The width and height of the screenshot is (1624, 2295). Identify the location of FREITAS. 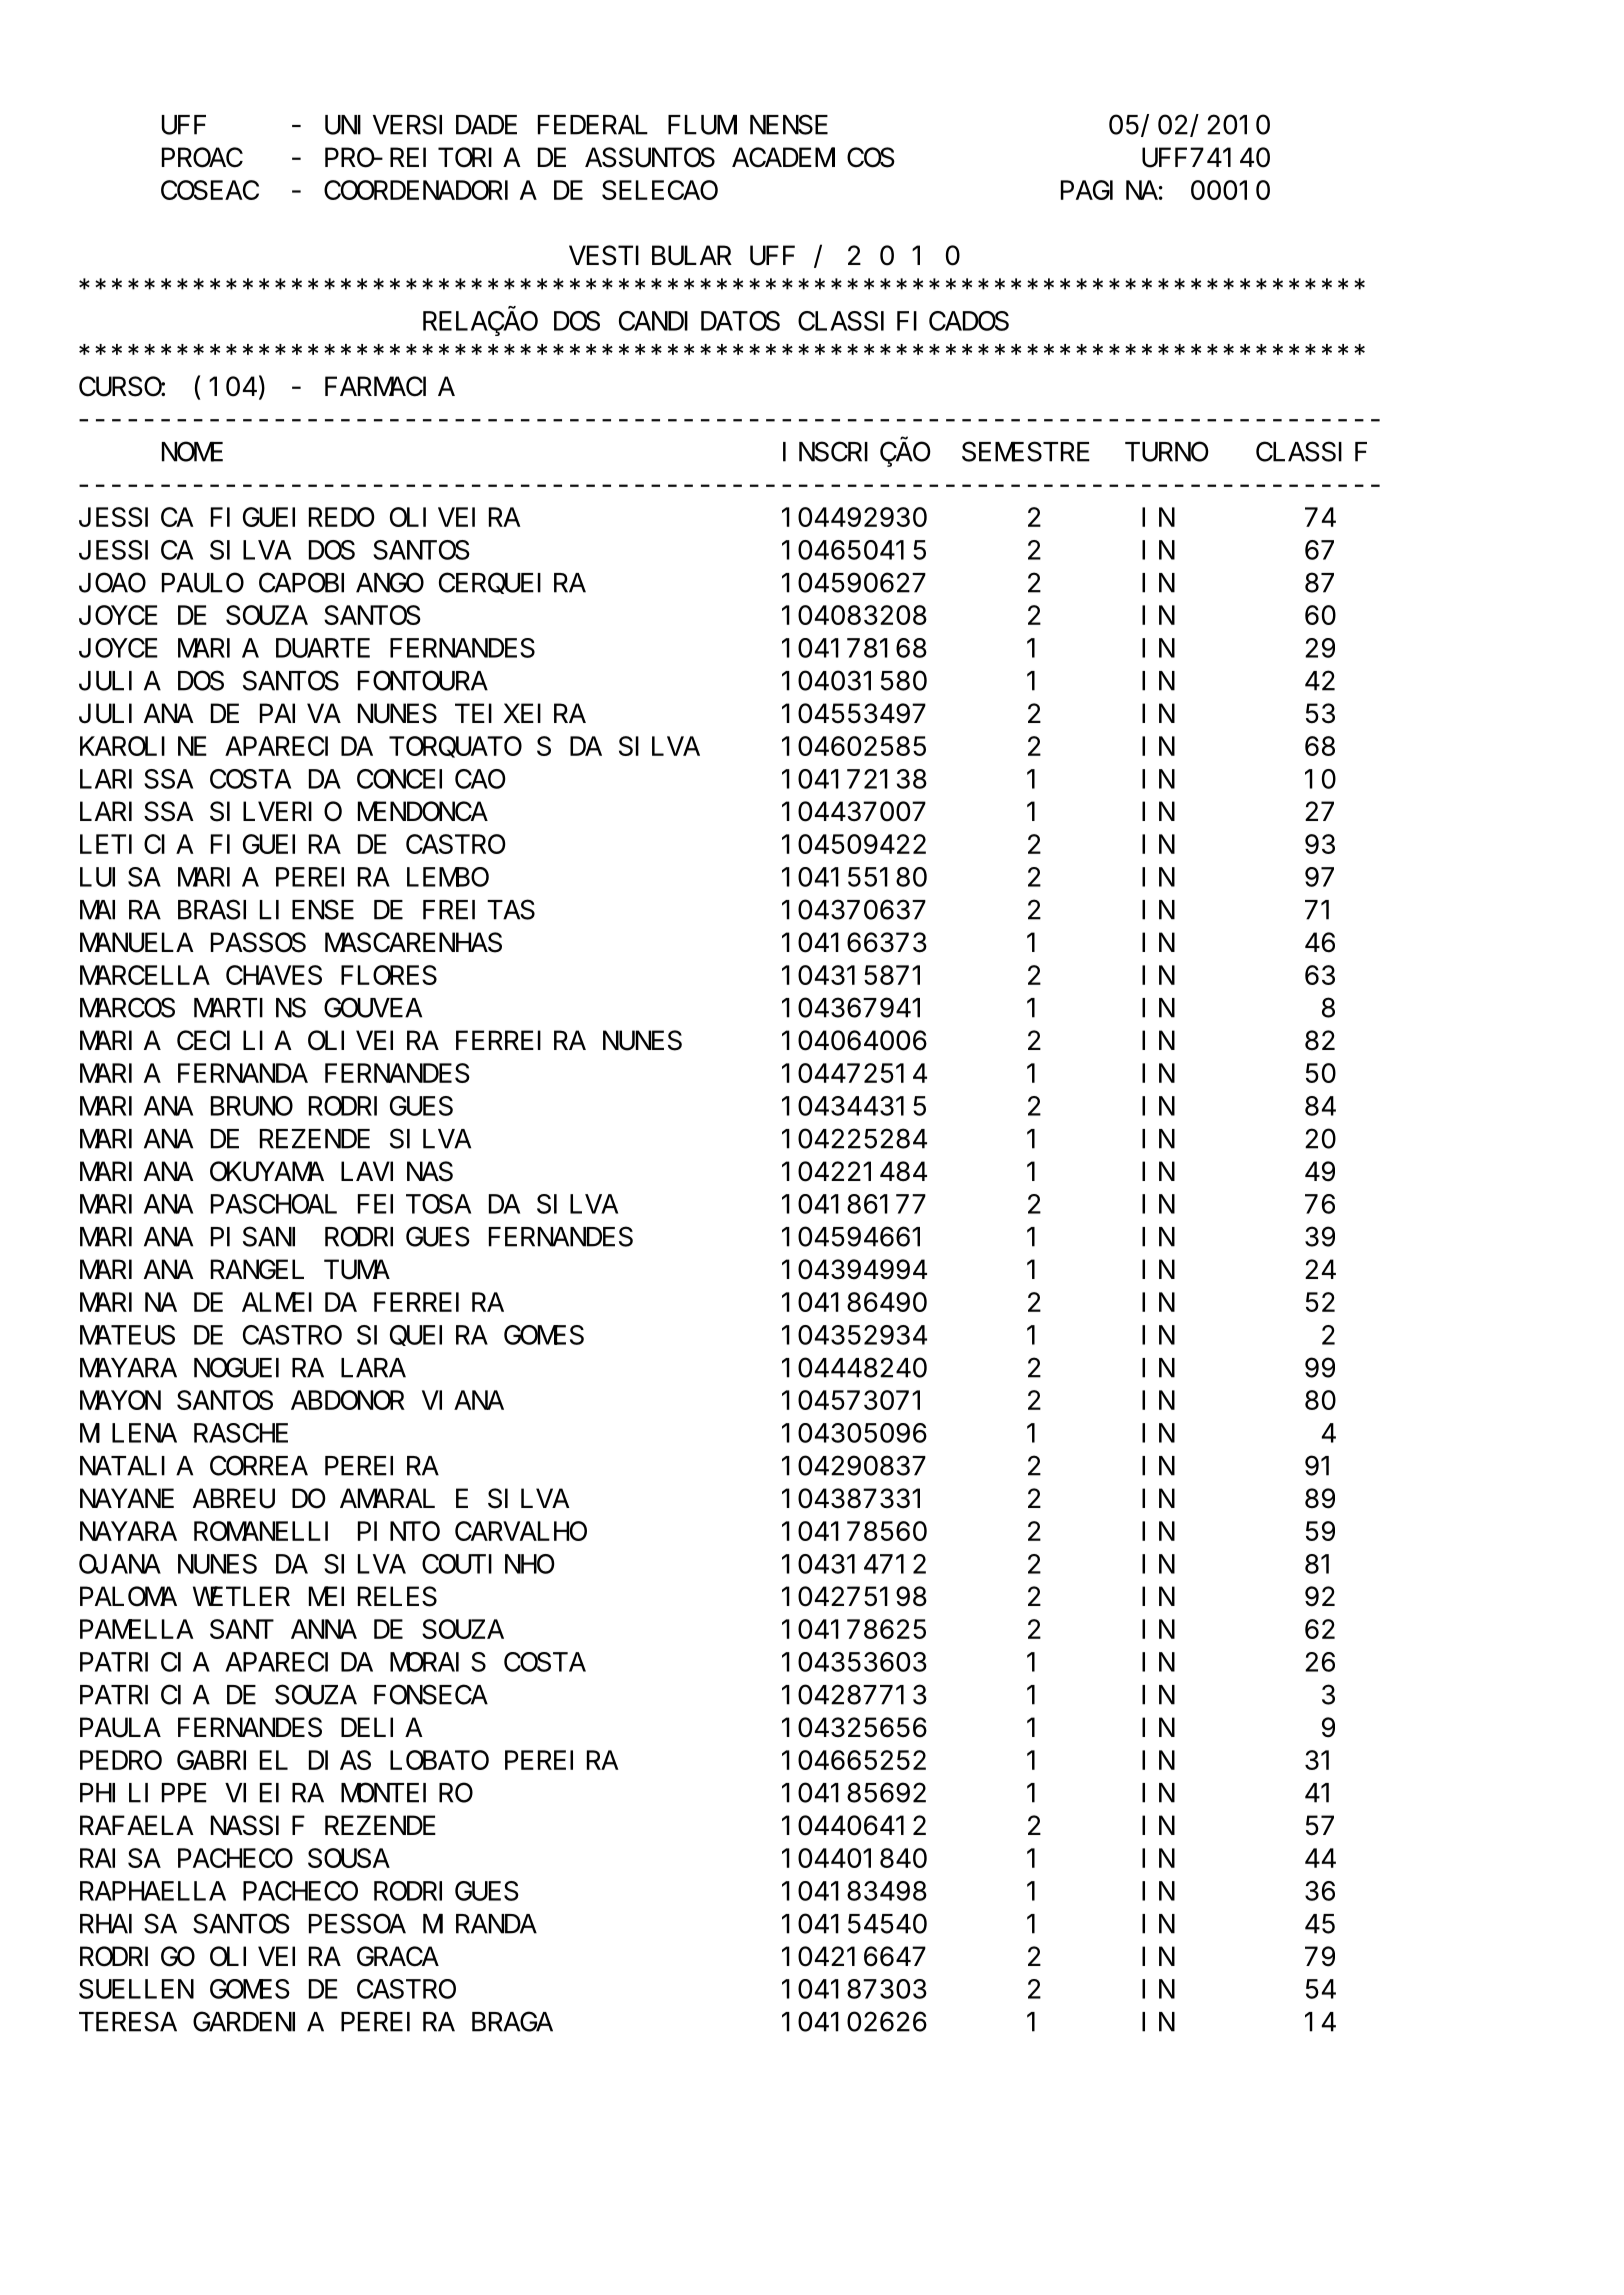
(479, 910).
